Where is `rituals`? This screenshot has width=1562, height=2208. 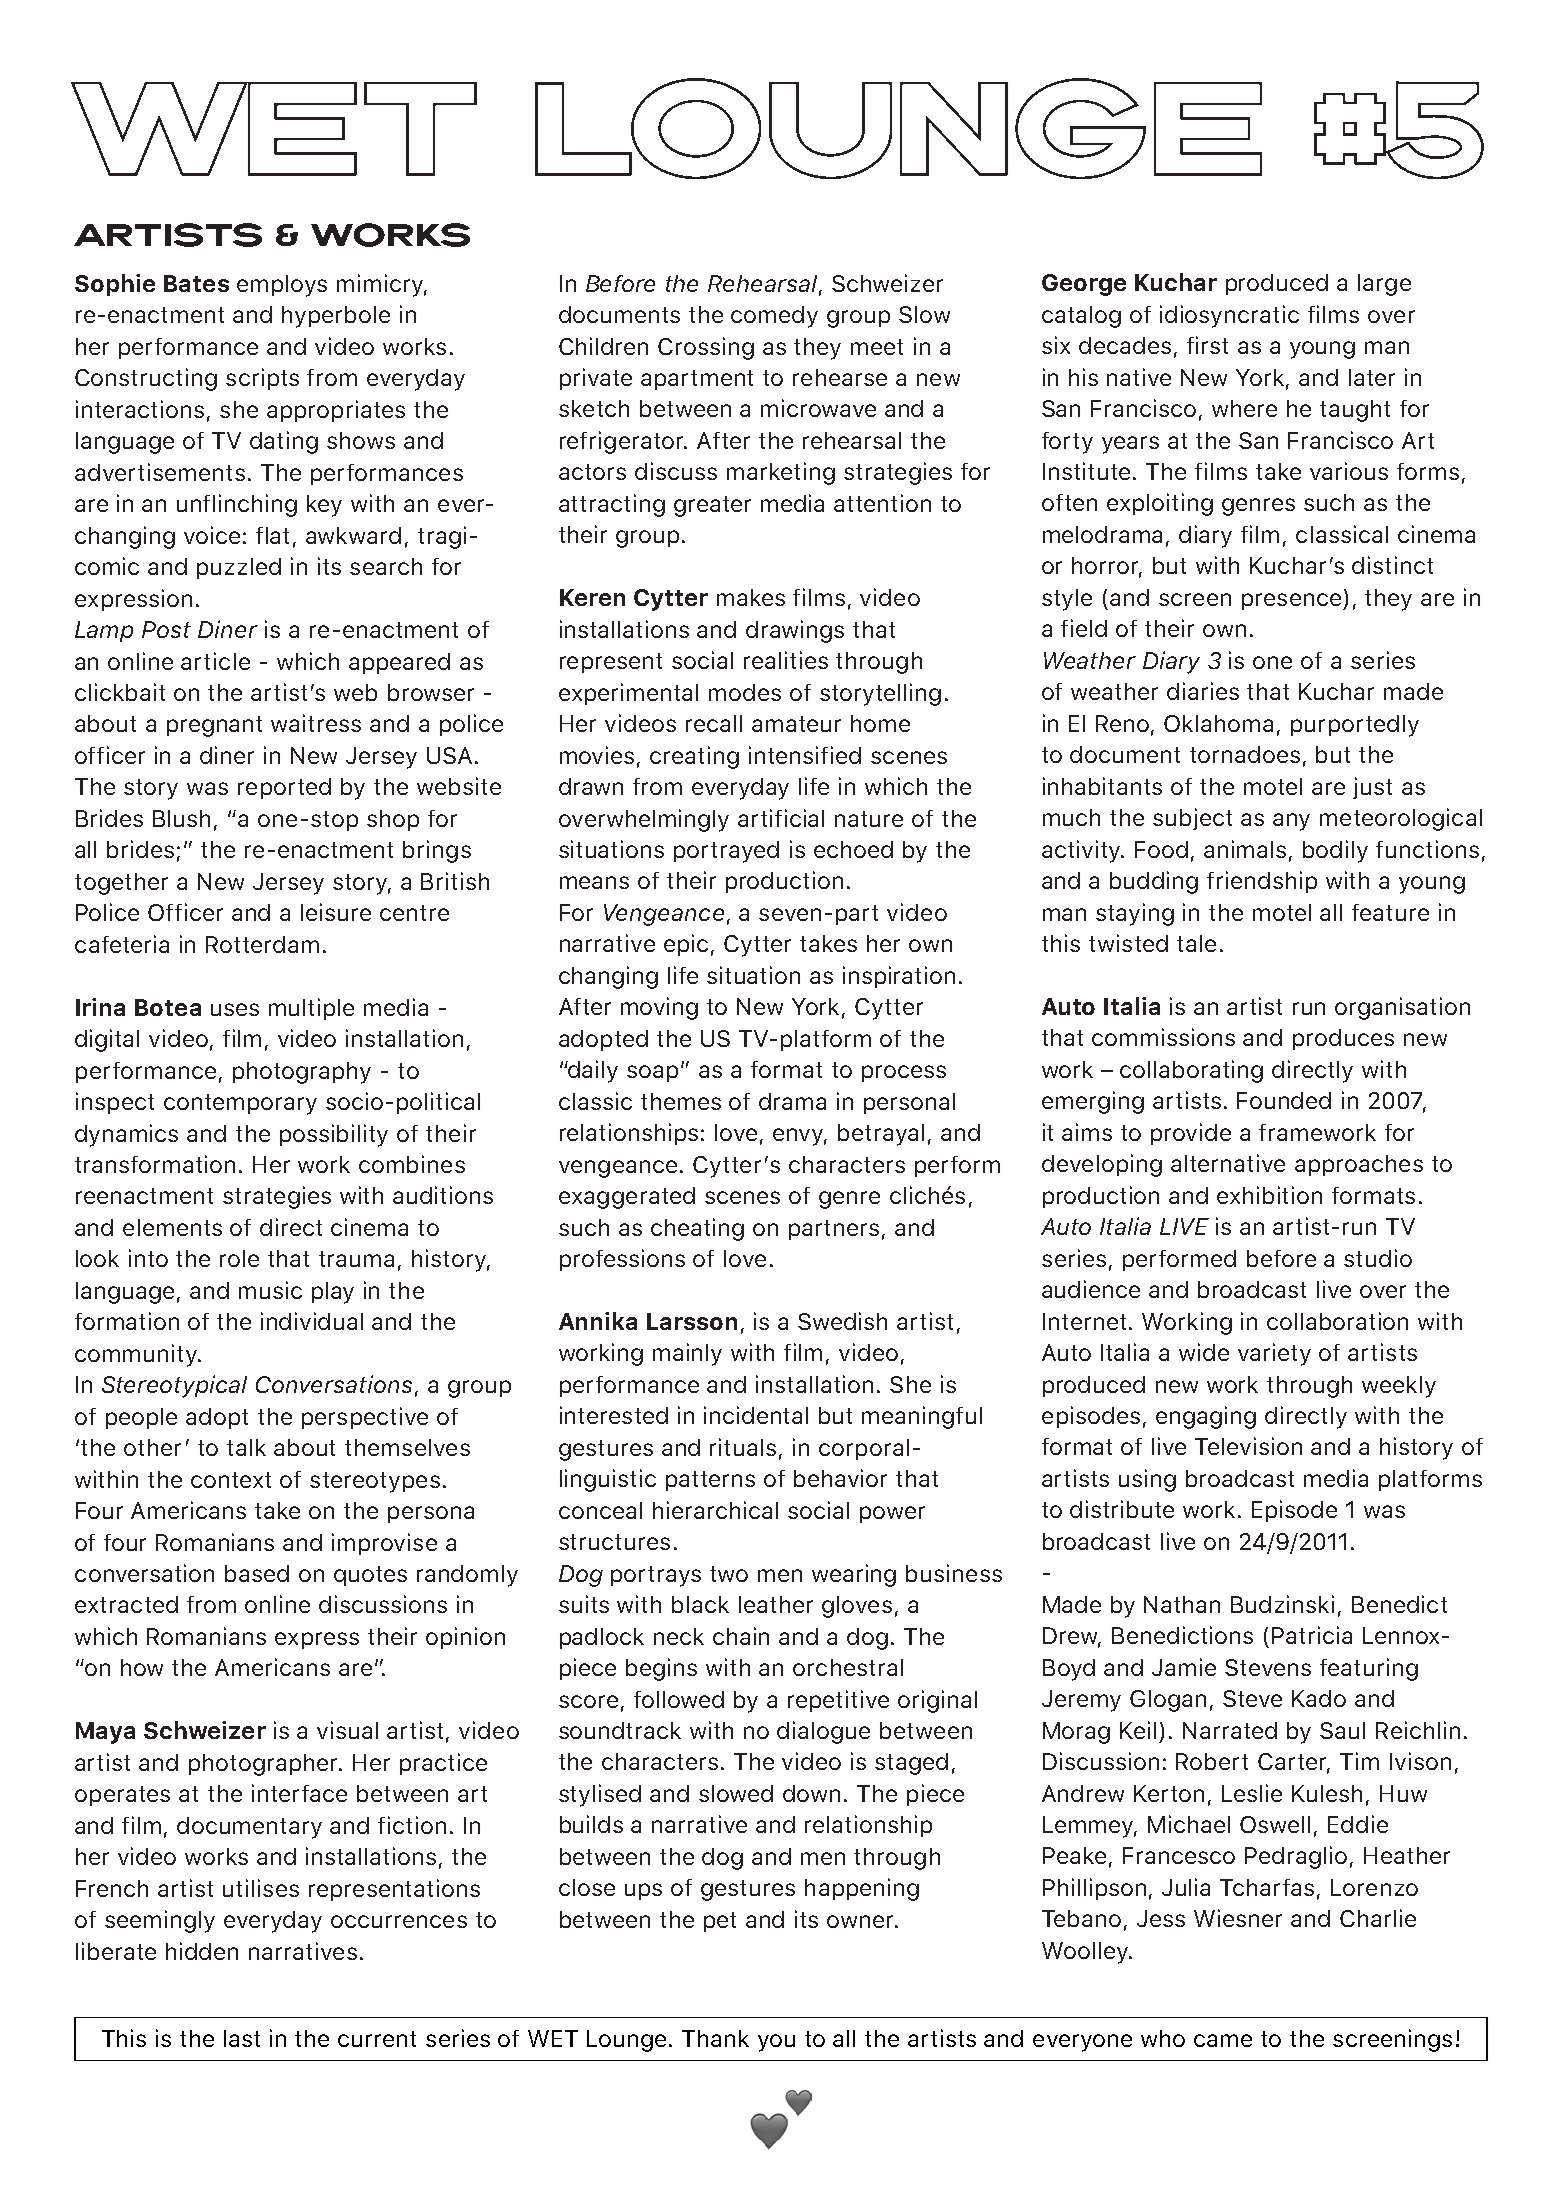 rituals is located at coordinates (743, 1447).
